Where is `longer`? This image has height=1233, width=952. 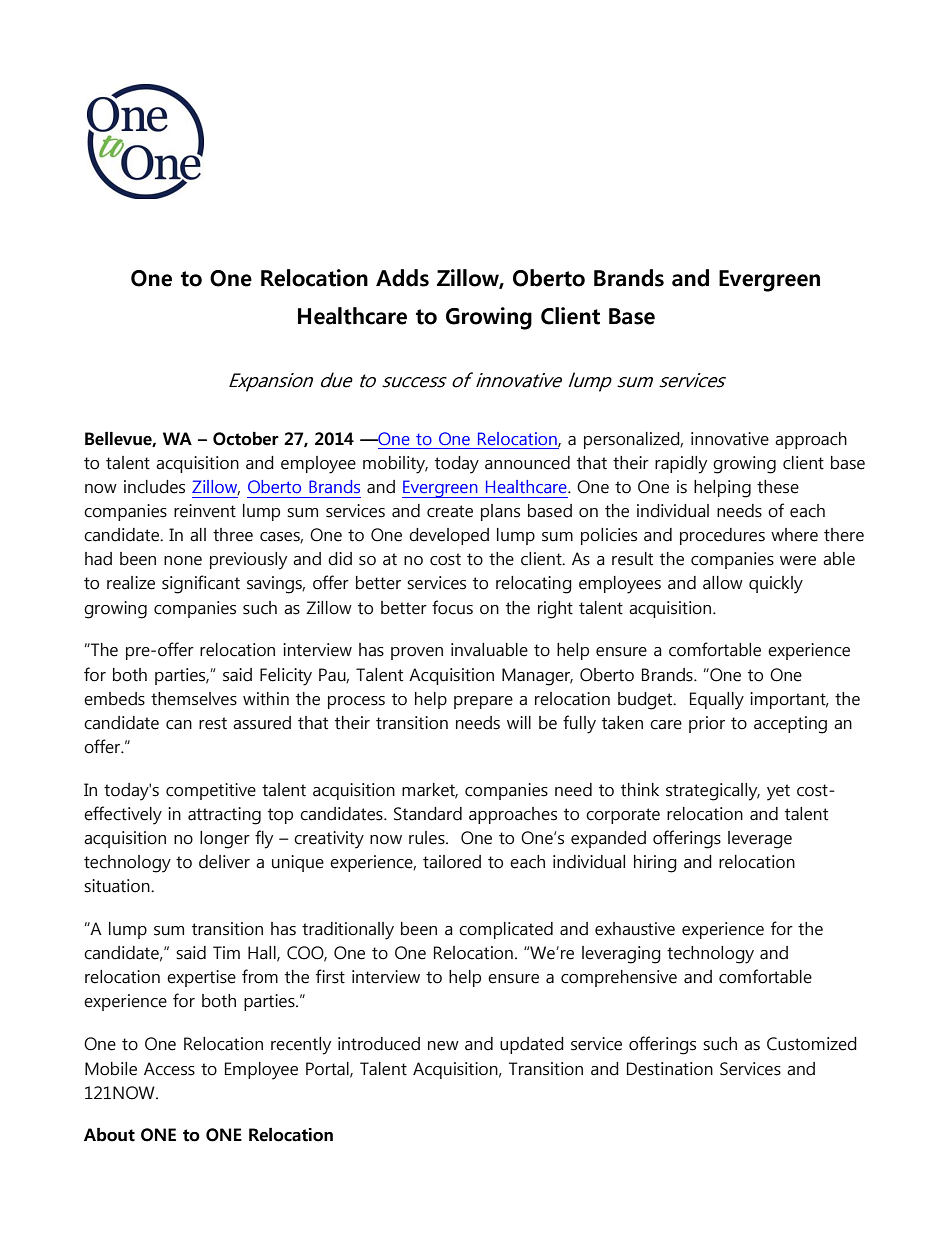 longer is located at coordinates (225, 840).
